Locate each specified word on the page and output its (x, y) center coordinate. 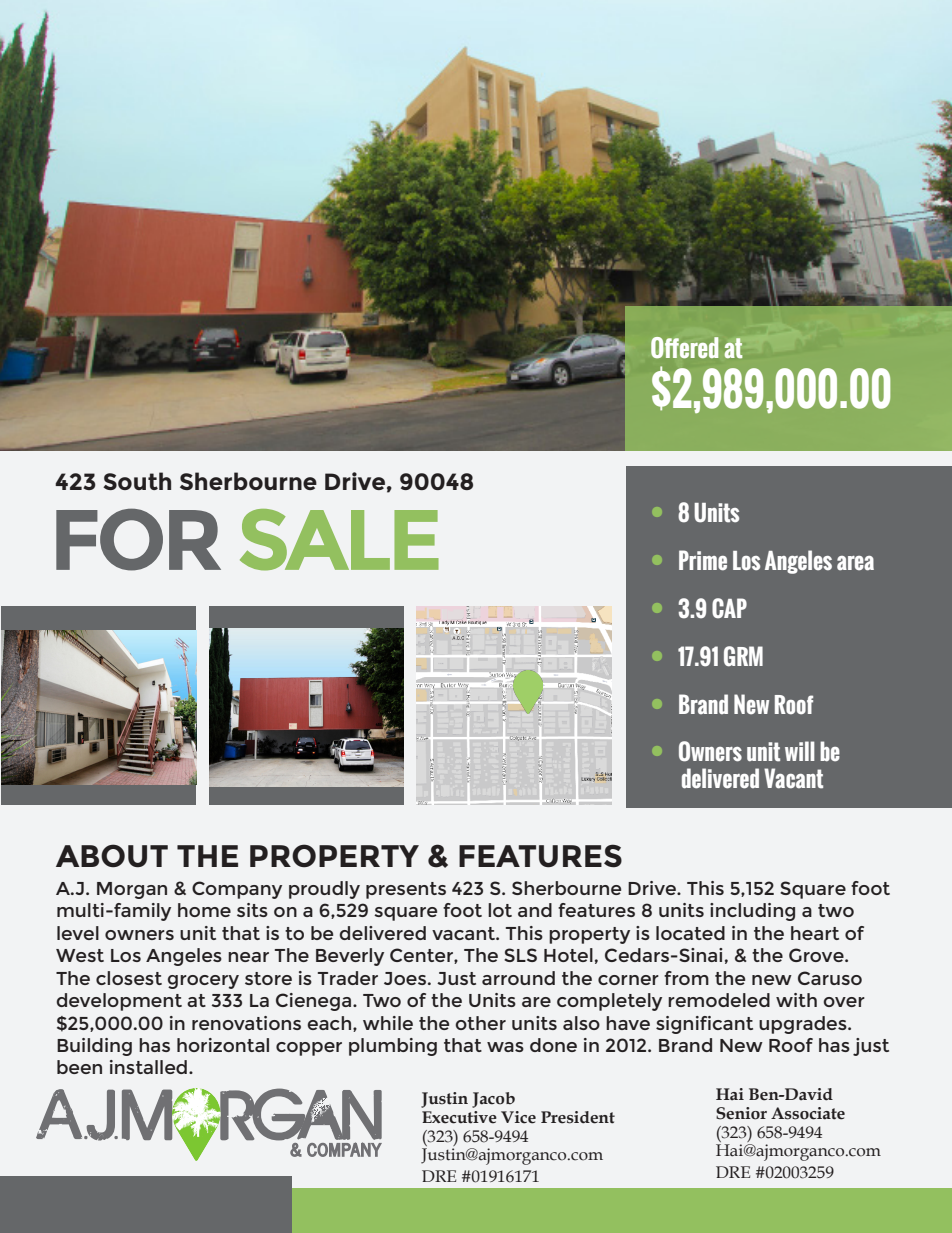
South (137, 481)
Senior (741, 1113)
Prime (703, 560)
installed (148, 1067)
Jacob (493, 1100)
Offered (685, 347)
